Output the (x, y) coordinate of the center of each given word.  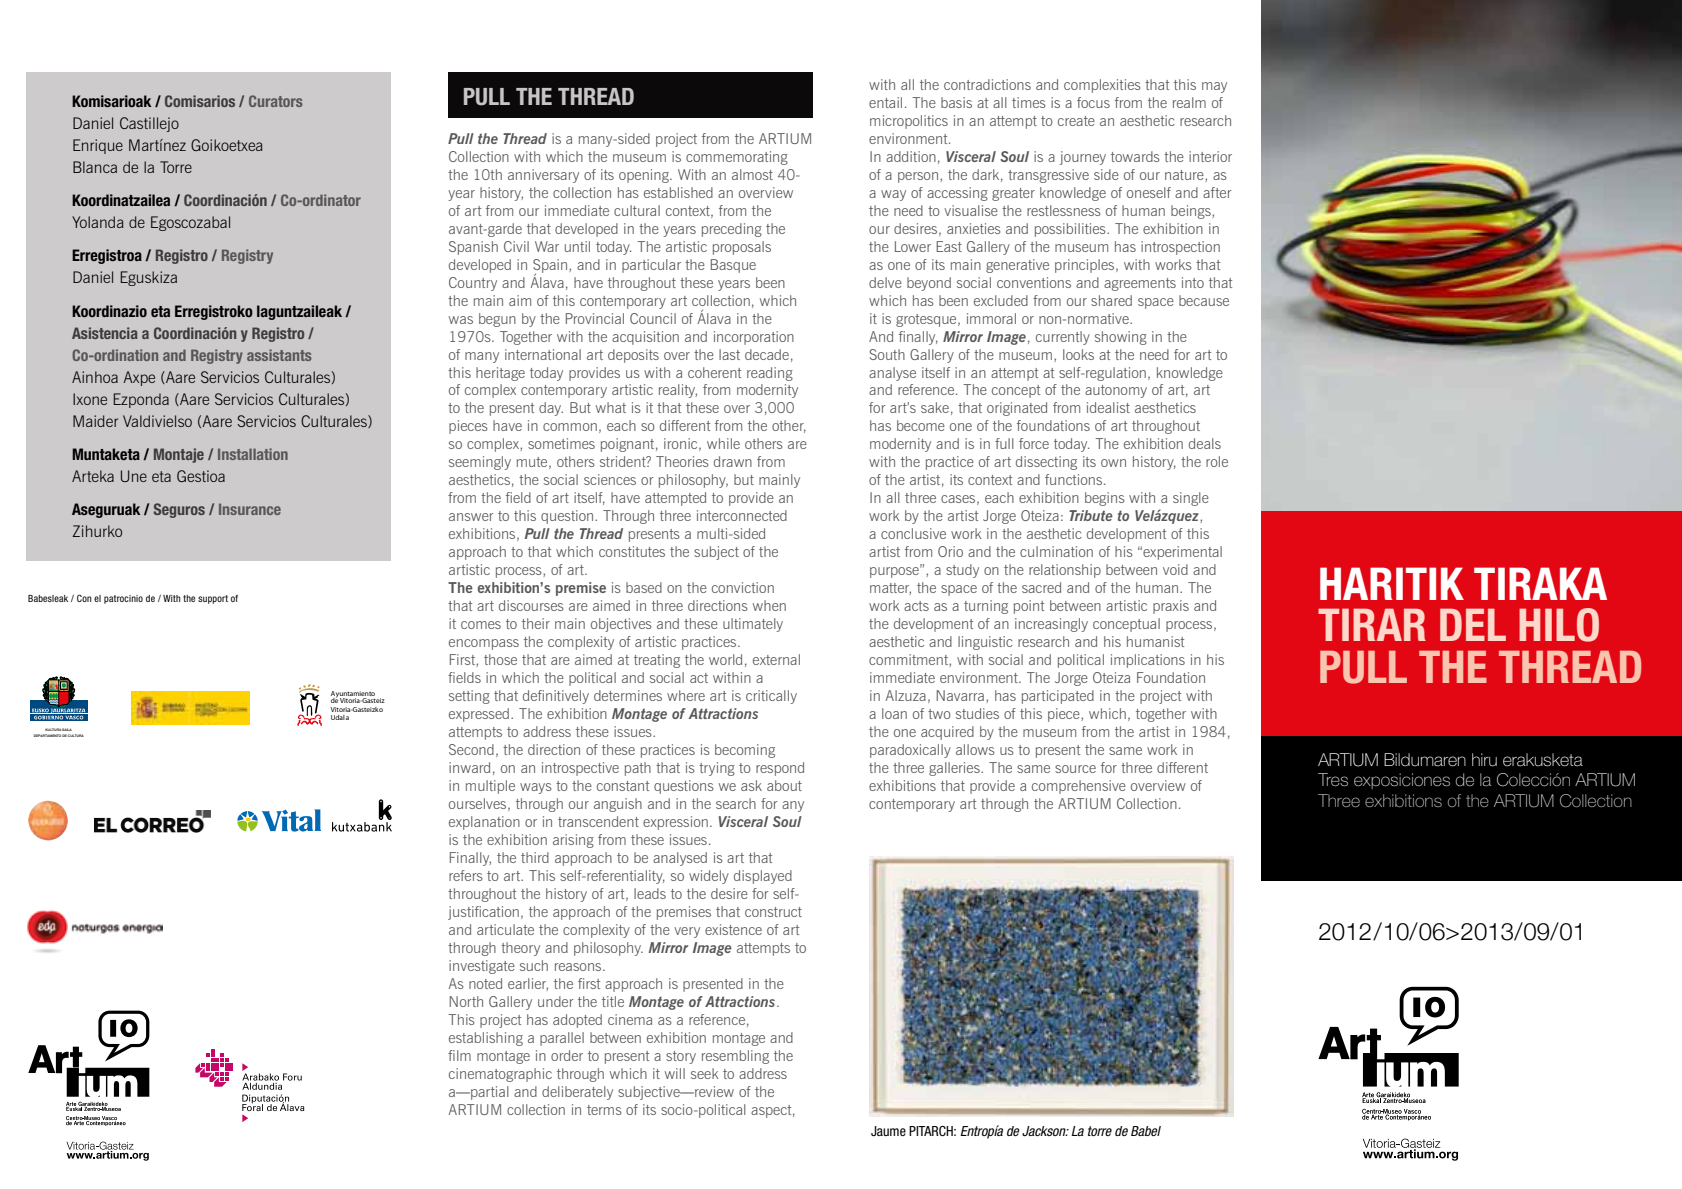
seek (705, 1073)
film (459, 1055)
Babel (1146, 1131)
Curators (275, 101)
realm (1189, 102)
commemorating (737, 158)
